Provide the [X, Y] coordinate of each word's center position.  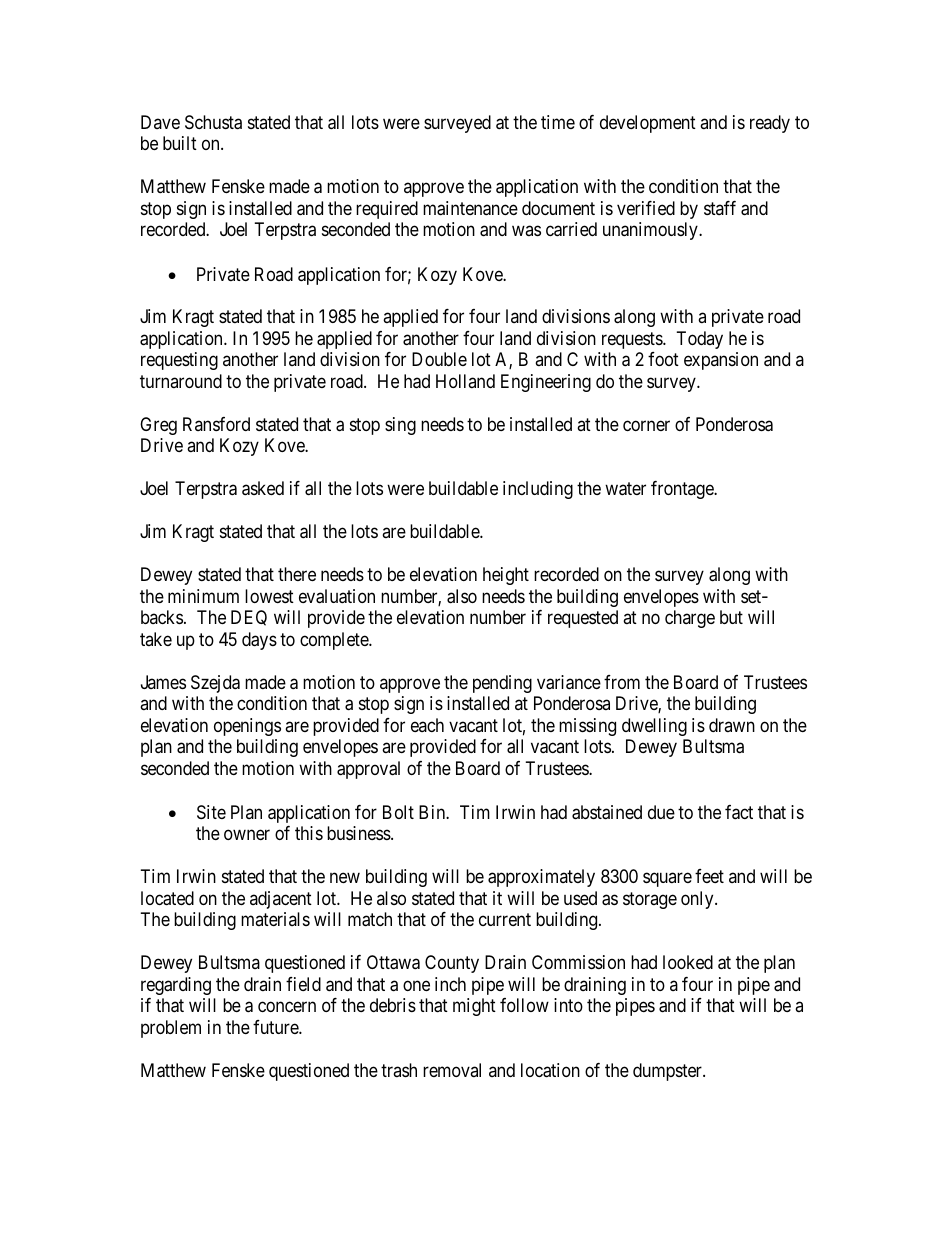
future [276, 1027]
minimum [203, 596]
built [180, 143]
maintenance [470, 208]
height [506, 576]
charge [690, 619]
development [648, 124]
